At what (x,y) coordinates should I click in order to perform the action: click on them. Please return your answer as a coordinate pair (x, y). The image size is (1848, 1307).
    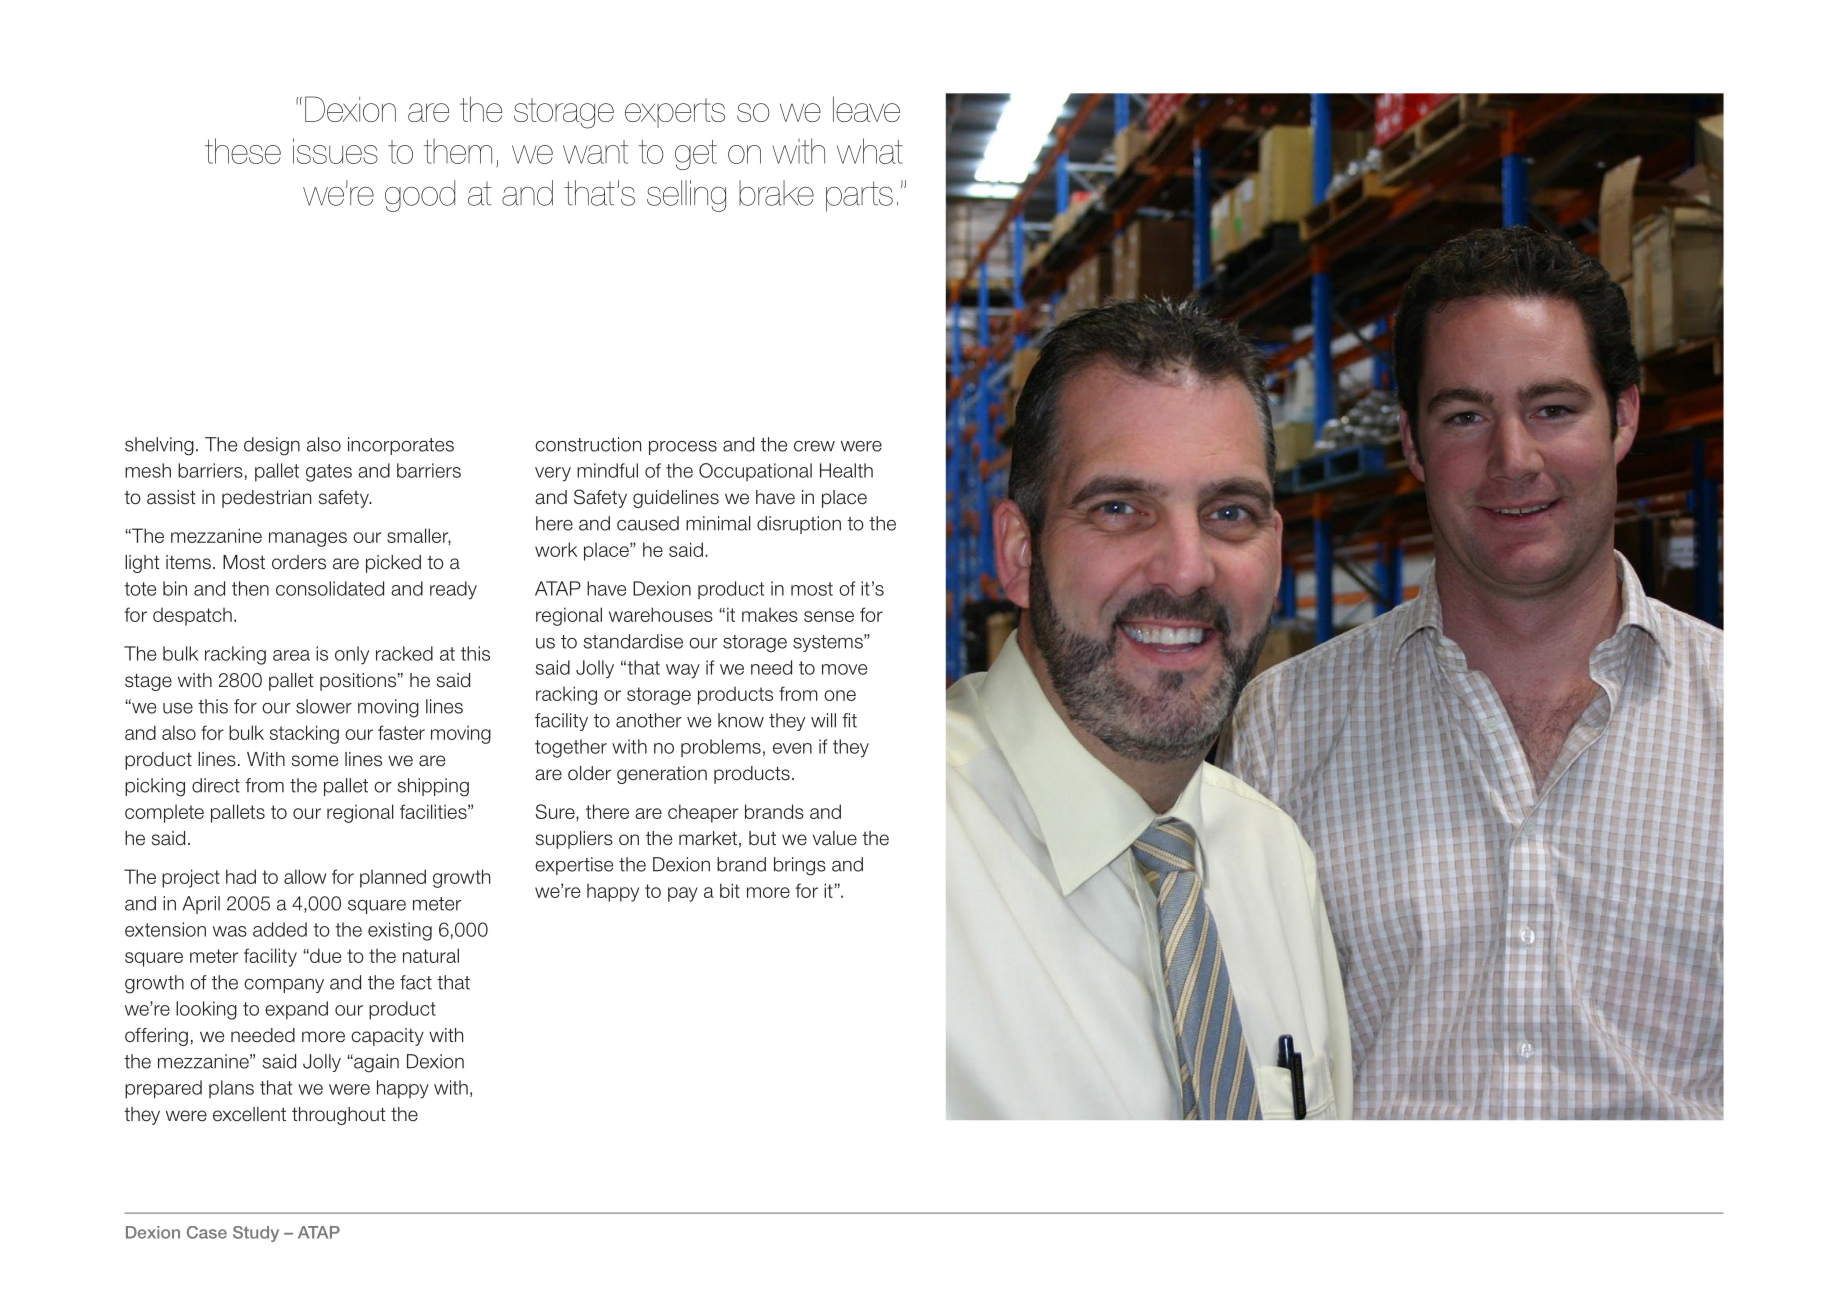
    Looking at the image, I should click on (457, 151).
